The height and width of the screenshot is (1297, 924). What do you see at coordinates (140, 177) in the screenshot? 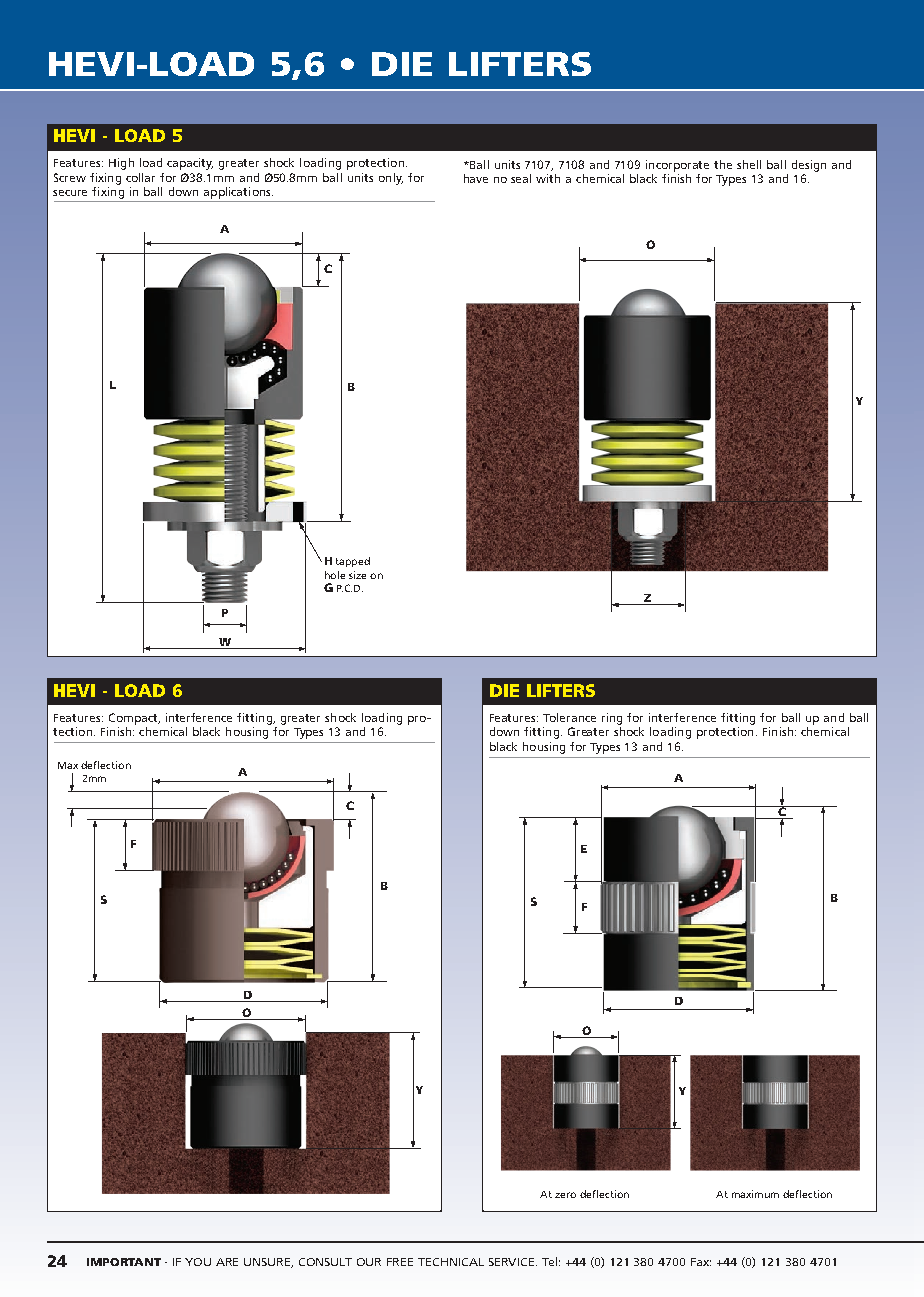
I see `collar` at bounding box center [140, 177].
